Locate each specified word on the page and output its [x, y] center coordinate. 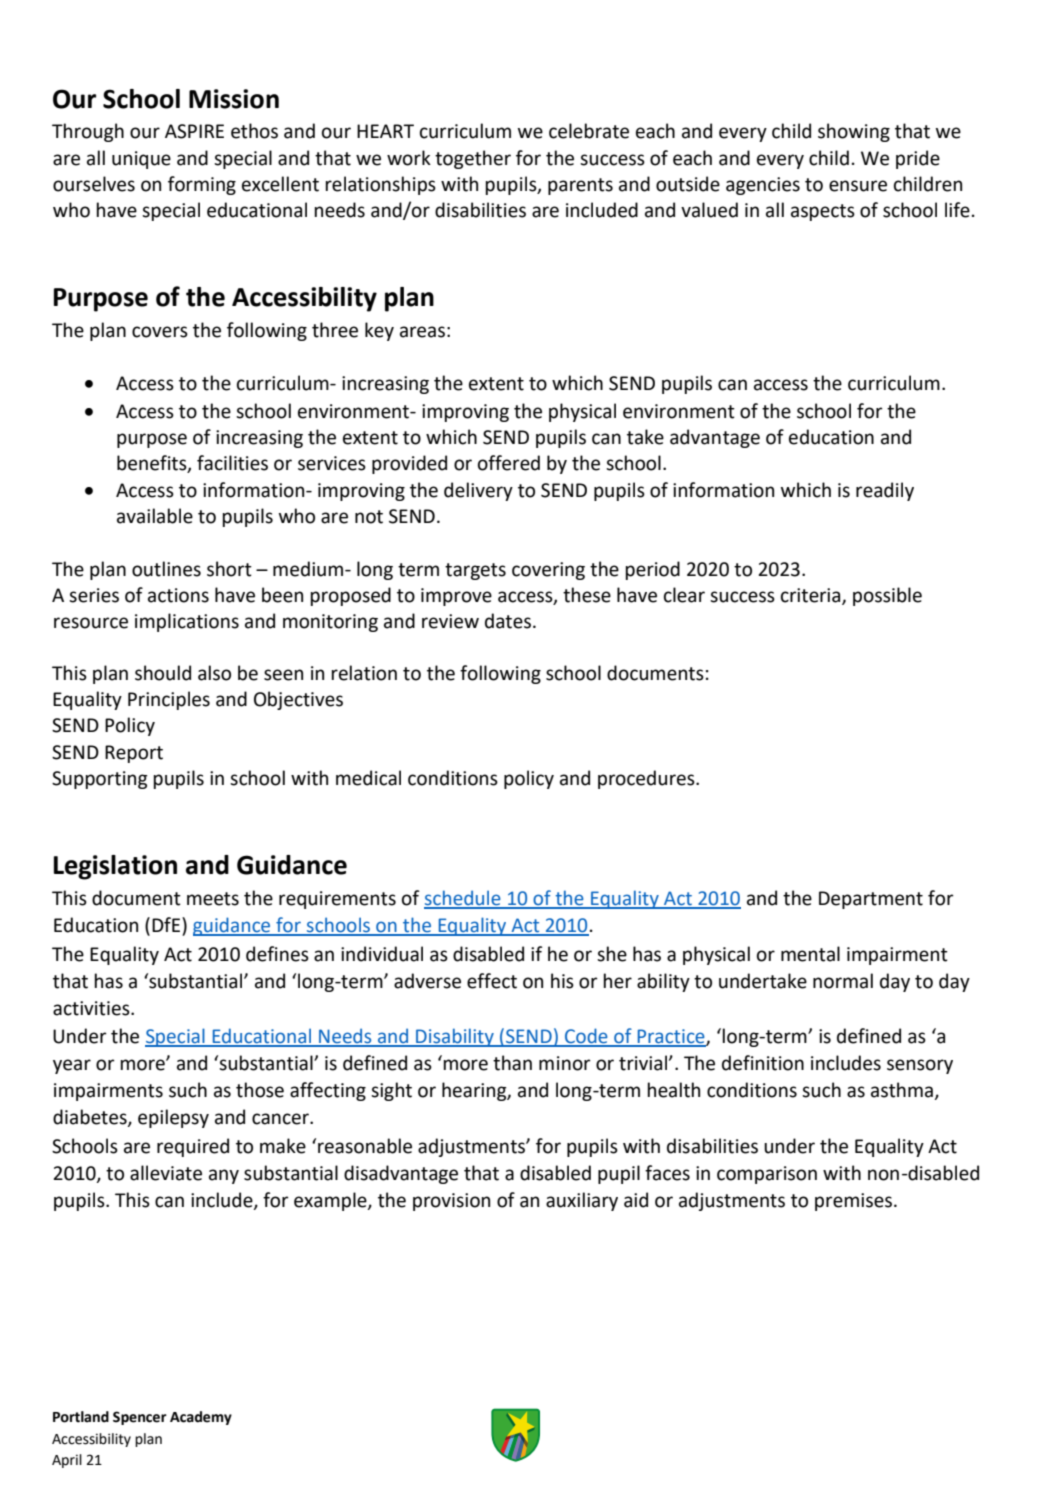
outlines [166, 569]
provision [451, 1202]
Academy [201, 1418]
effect [492, 981]
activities [92, 1008]
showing [854, 132]
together [473, 159]
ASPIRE [194, 131]
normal [843, 981]
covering [548, 571]
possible [887, 596]
